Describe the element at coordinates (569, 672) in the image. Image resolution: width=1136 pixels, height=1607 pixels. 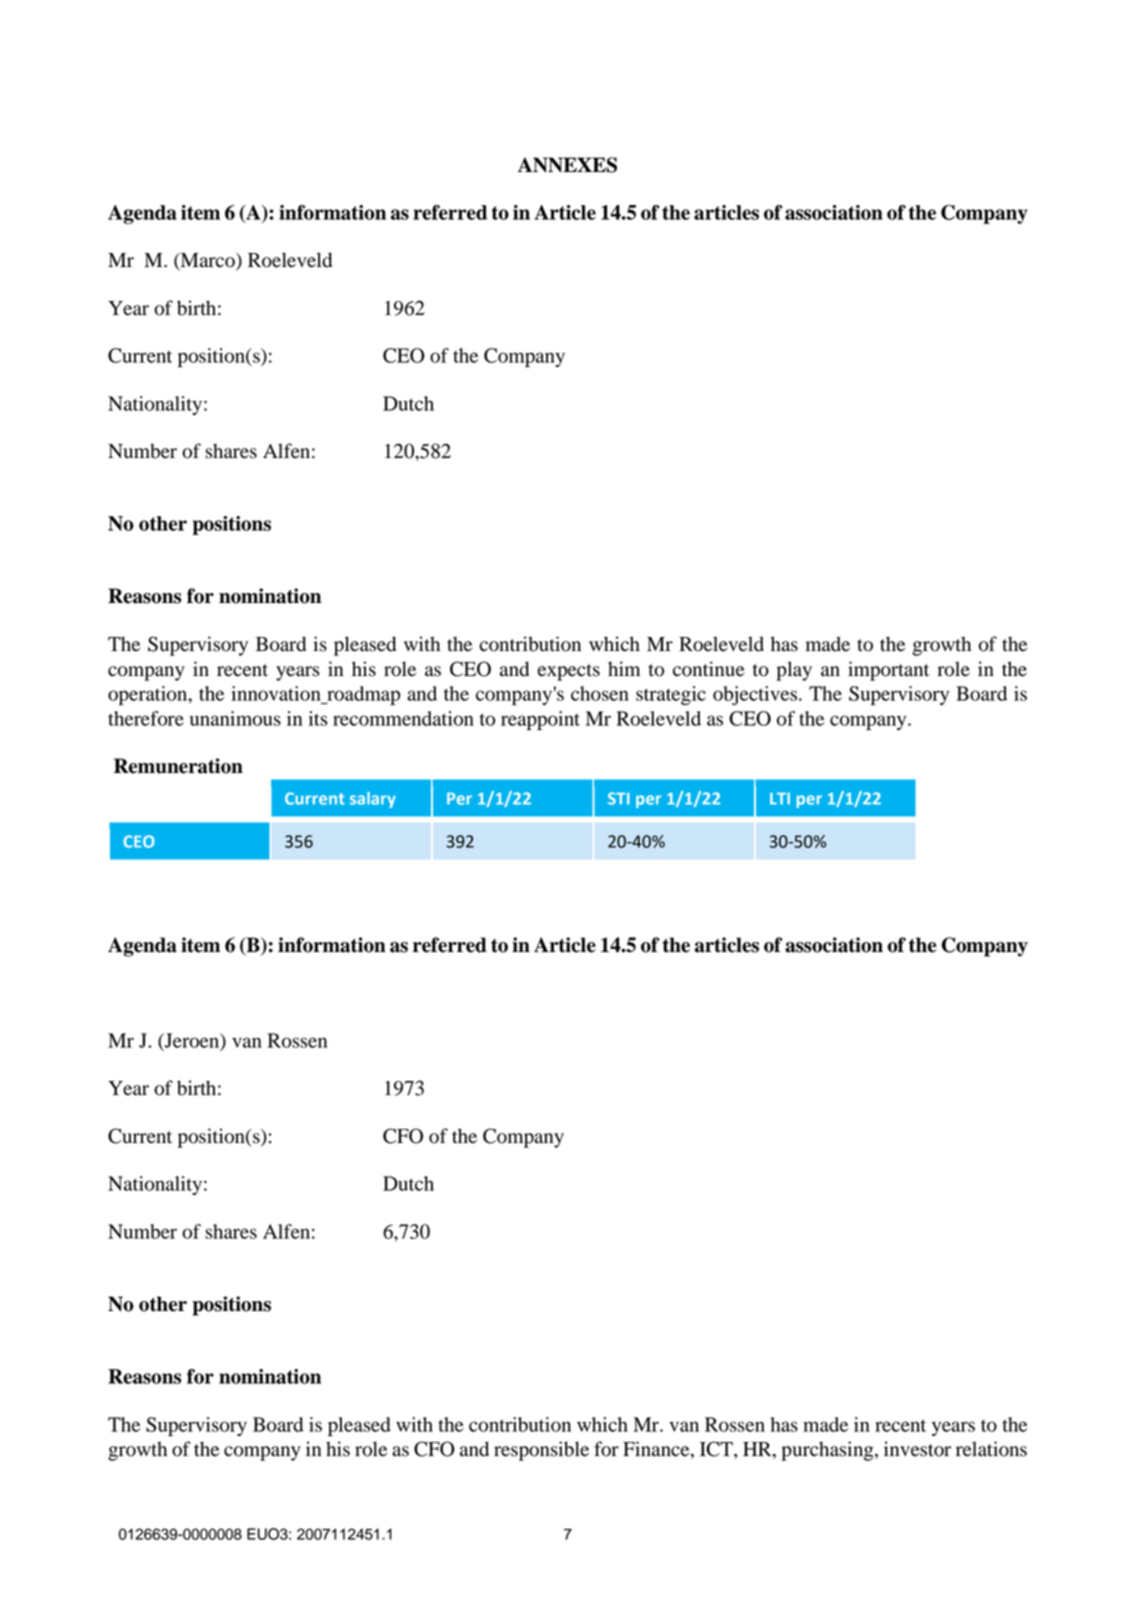
I see `expects` at that location.
